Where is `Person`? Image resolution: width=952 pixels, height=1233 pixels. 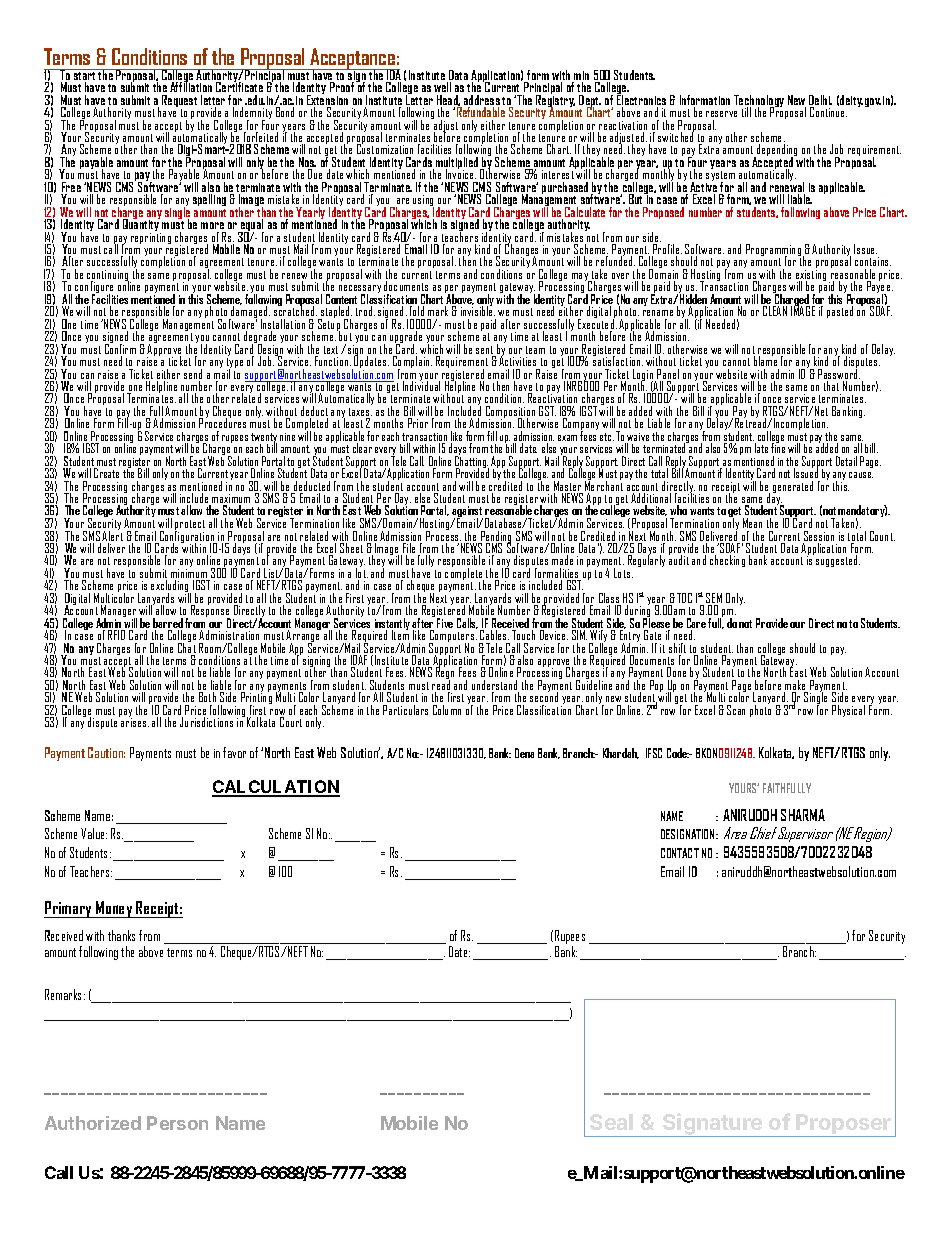
Person is located at coordinates (177, 1123).
